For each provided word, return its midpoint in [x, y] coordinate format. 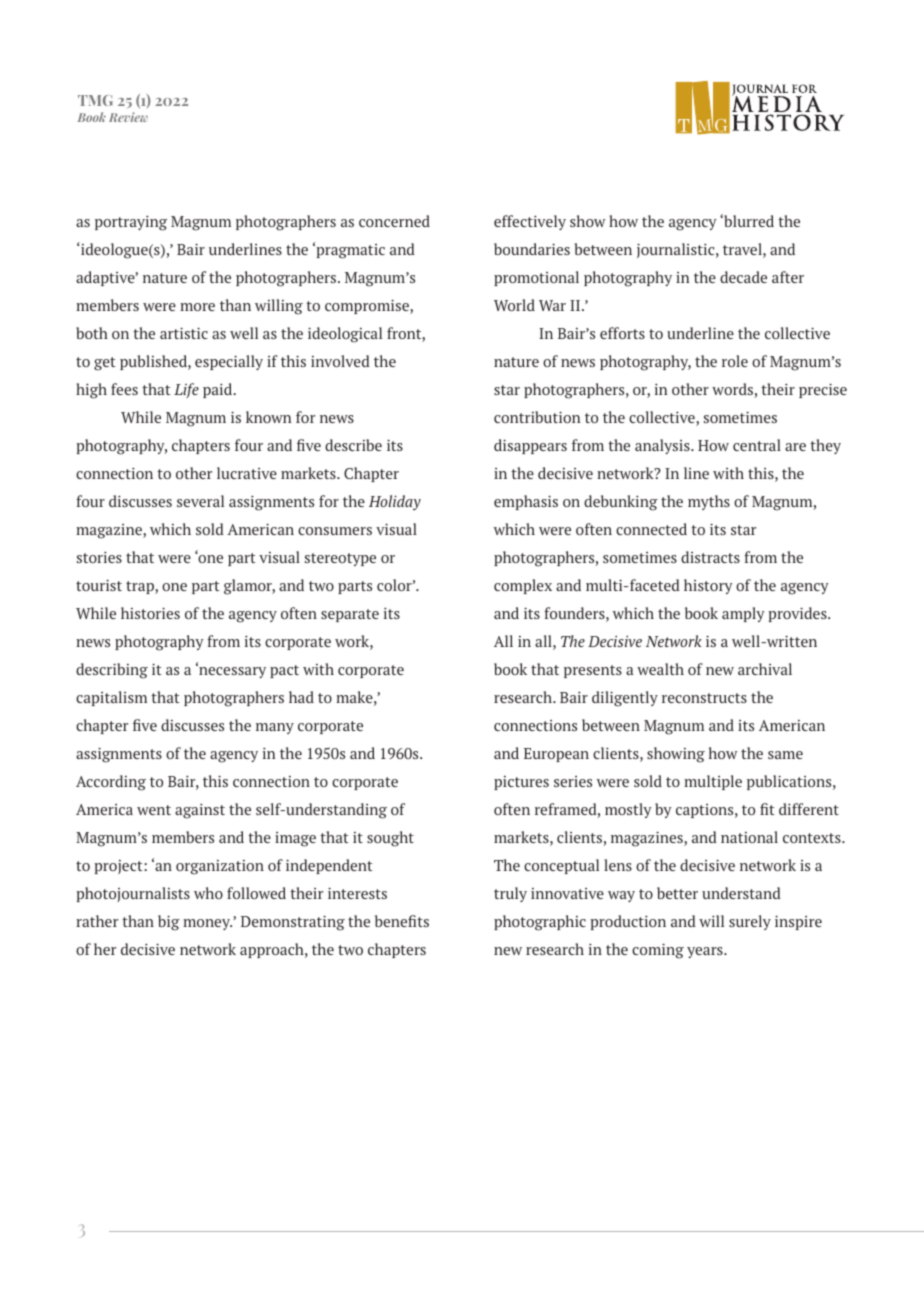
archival [765, 669]
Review [128, 117]
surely [750, 922]
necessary [231, 671]
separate [350, 615]
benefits [402, 921]
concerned [394, 221]
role [735, 361]
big [169, 923]
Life [186, 390]
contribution [537, 417]
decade [743, 277]
